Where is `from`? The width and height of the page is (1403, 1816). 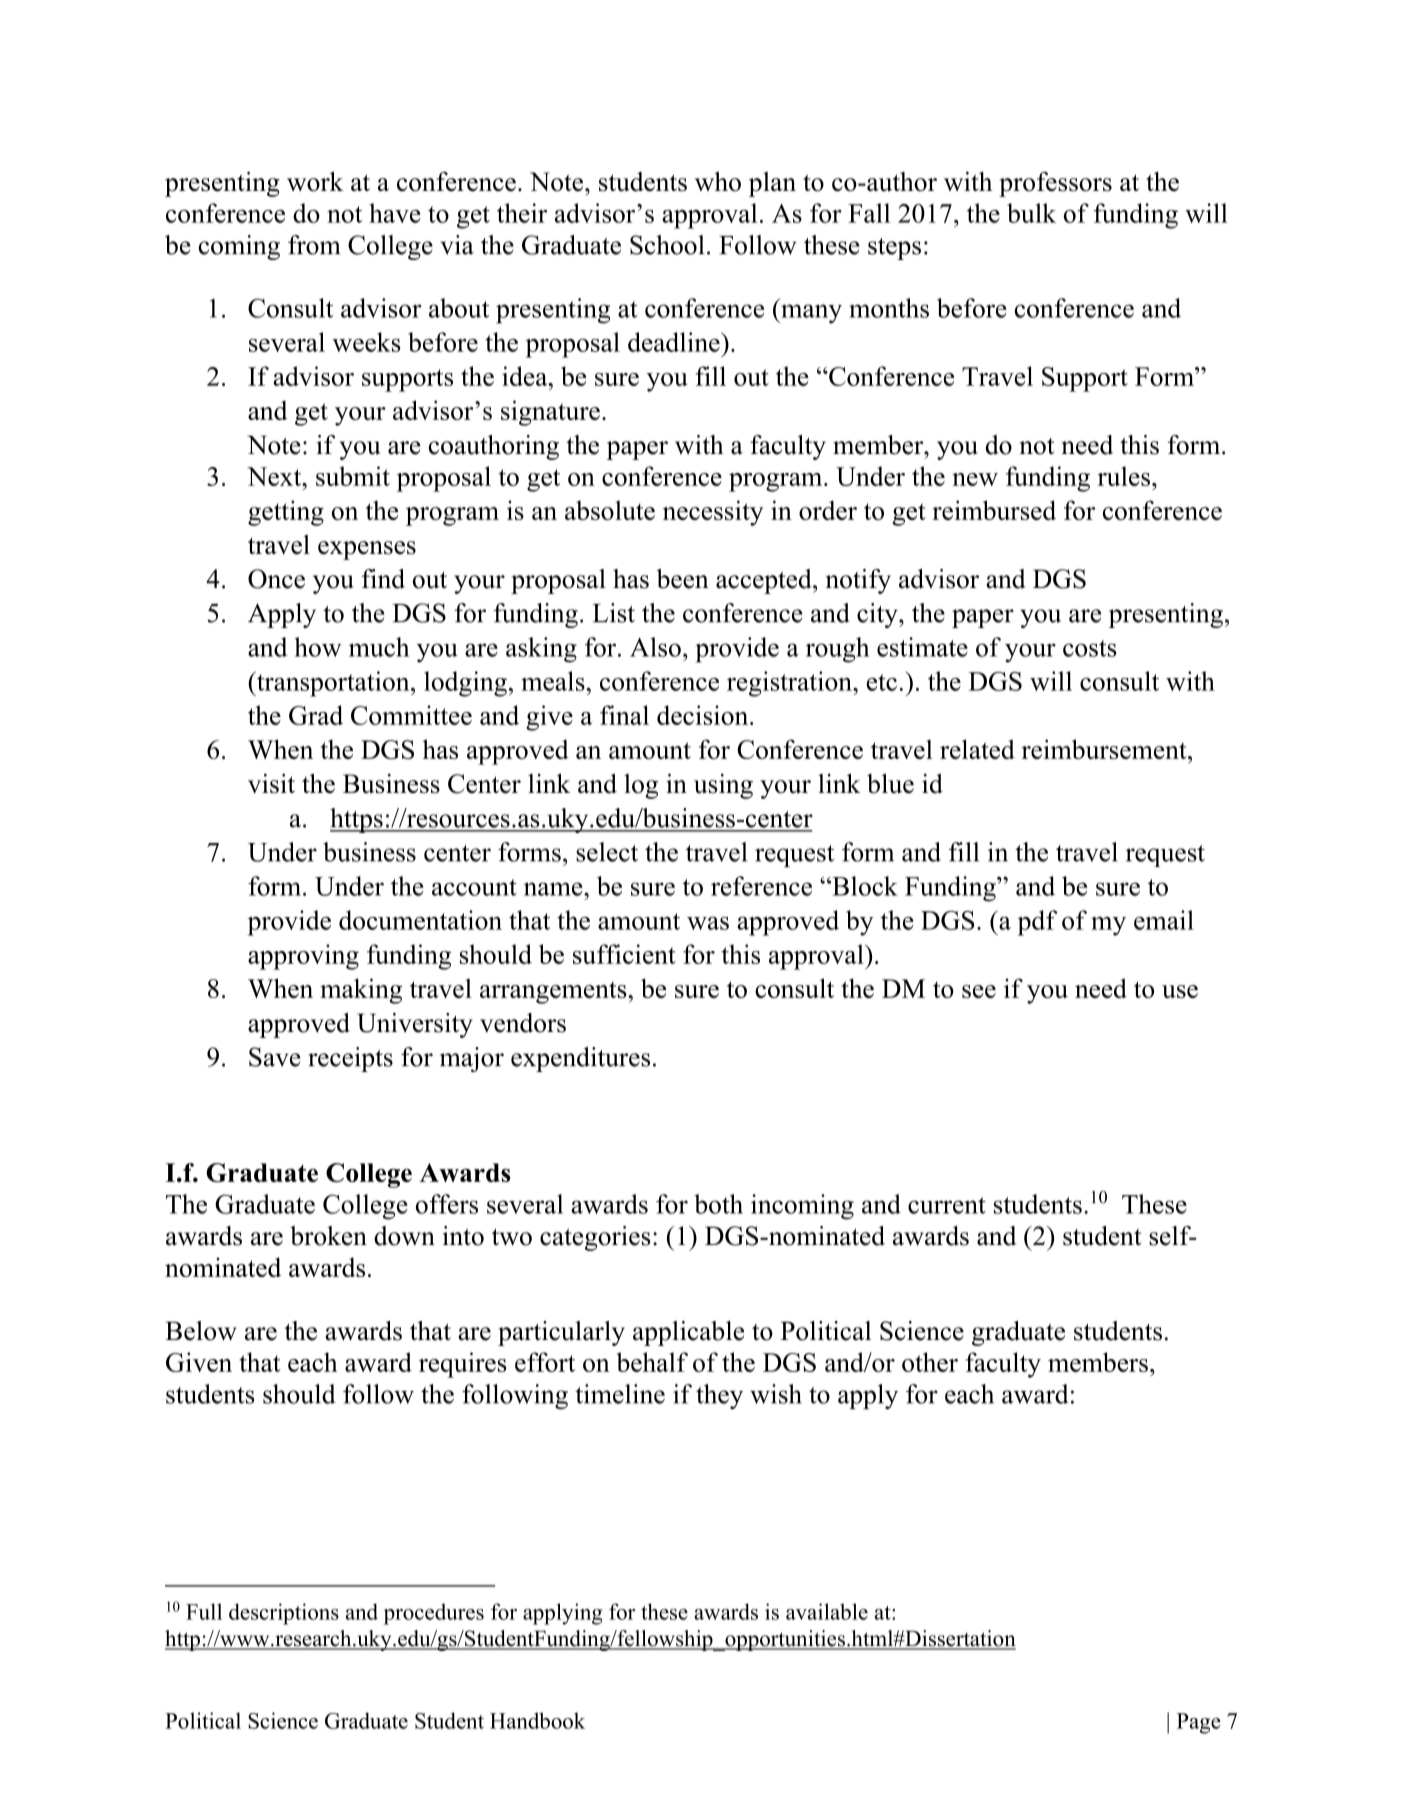
from is located at coordinates (314, 245).
